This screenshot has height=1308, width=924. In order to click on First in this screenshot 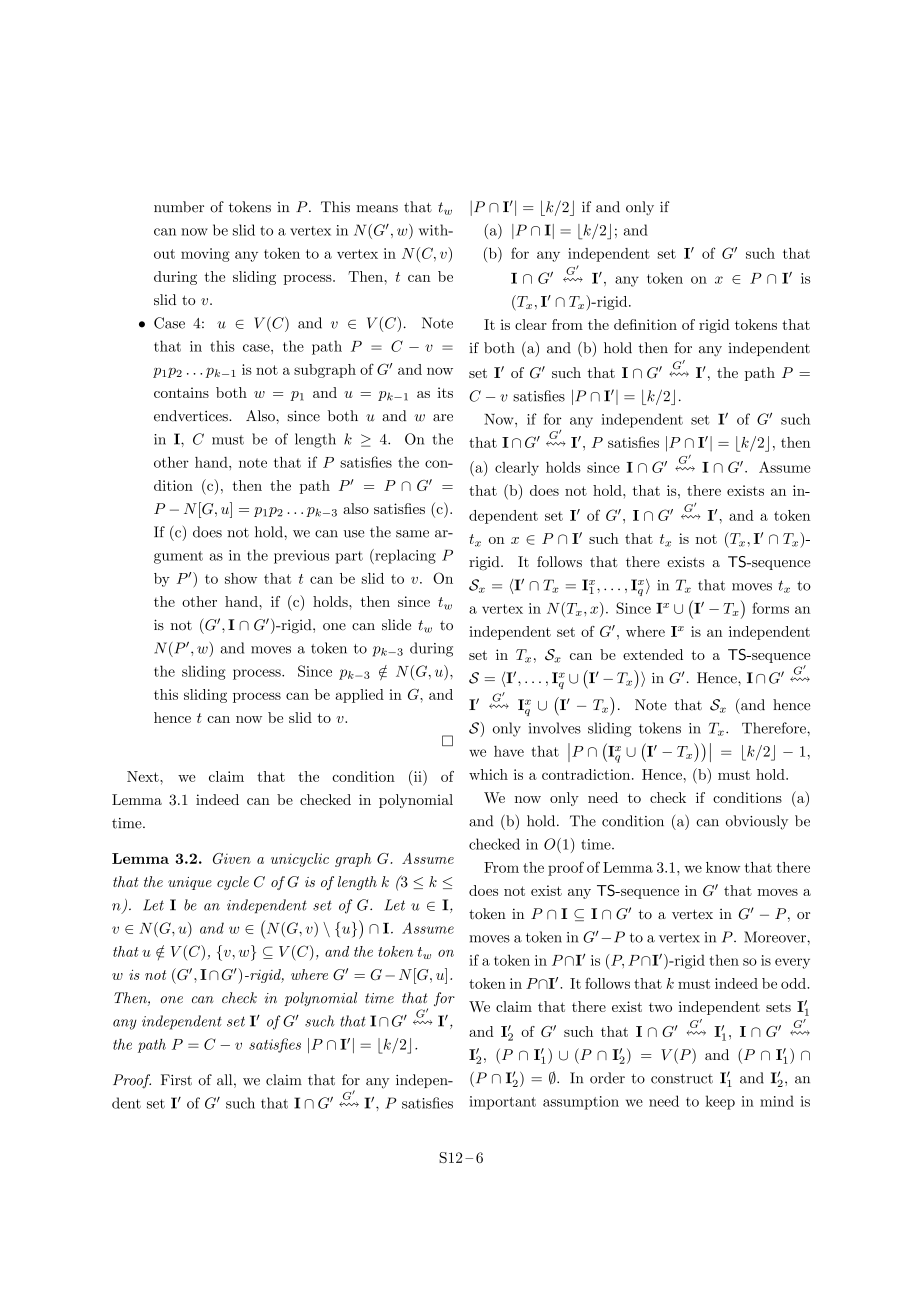, I will do `click(176, 1080)`.
